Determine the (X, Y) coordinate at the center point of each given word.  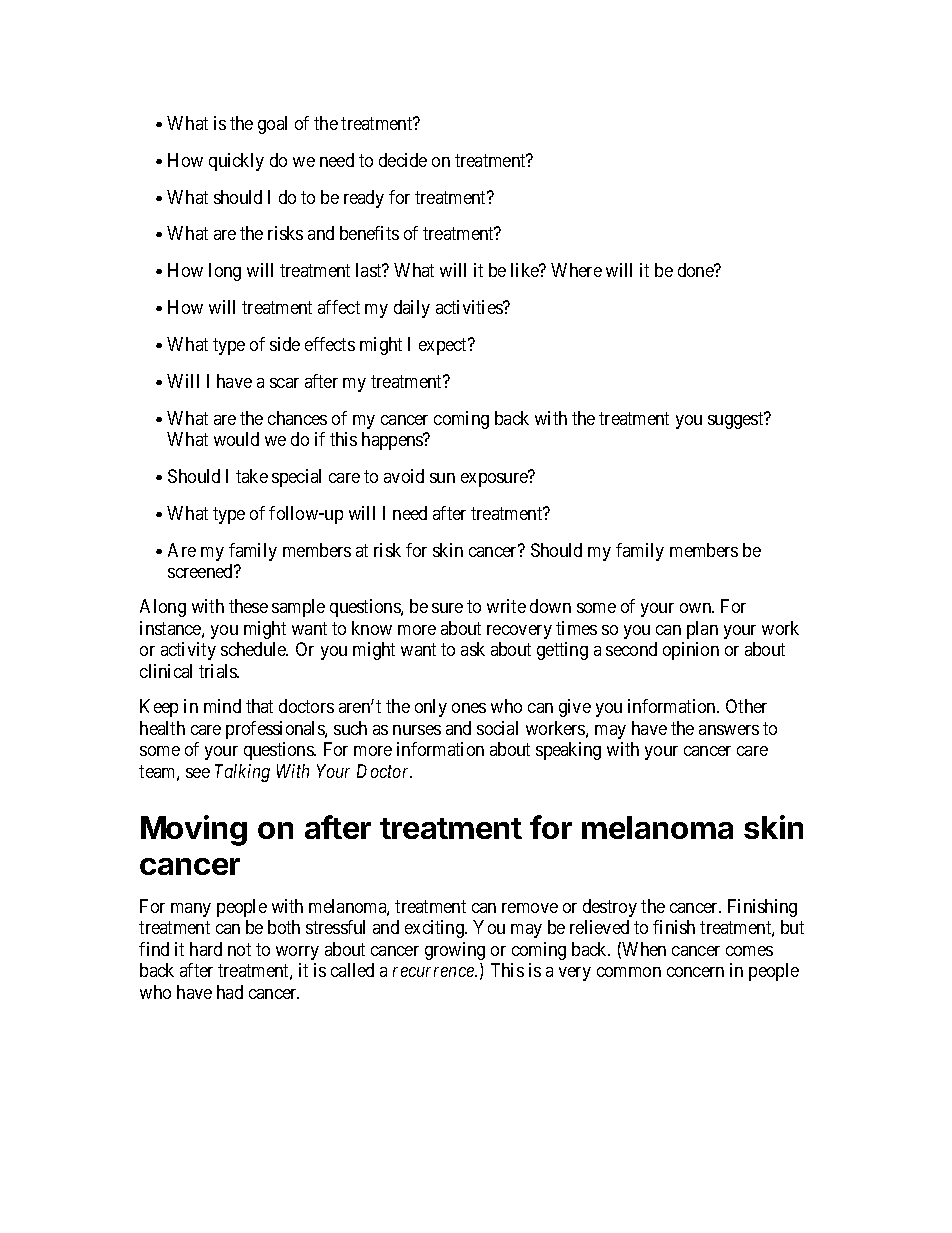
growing (455, 951)
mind (222, 706)
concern (695, 972)
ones (469, 708)
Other (746, 706)
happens (393, 441)
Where (576, 270)
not (239, 949)
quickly (236, 162)
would (236, 439)
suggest (737, 420)
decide (403, 160)
